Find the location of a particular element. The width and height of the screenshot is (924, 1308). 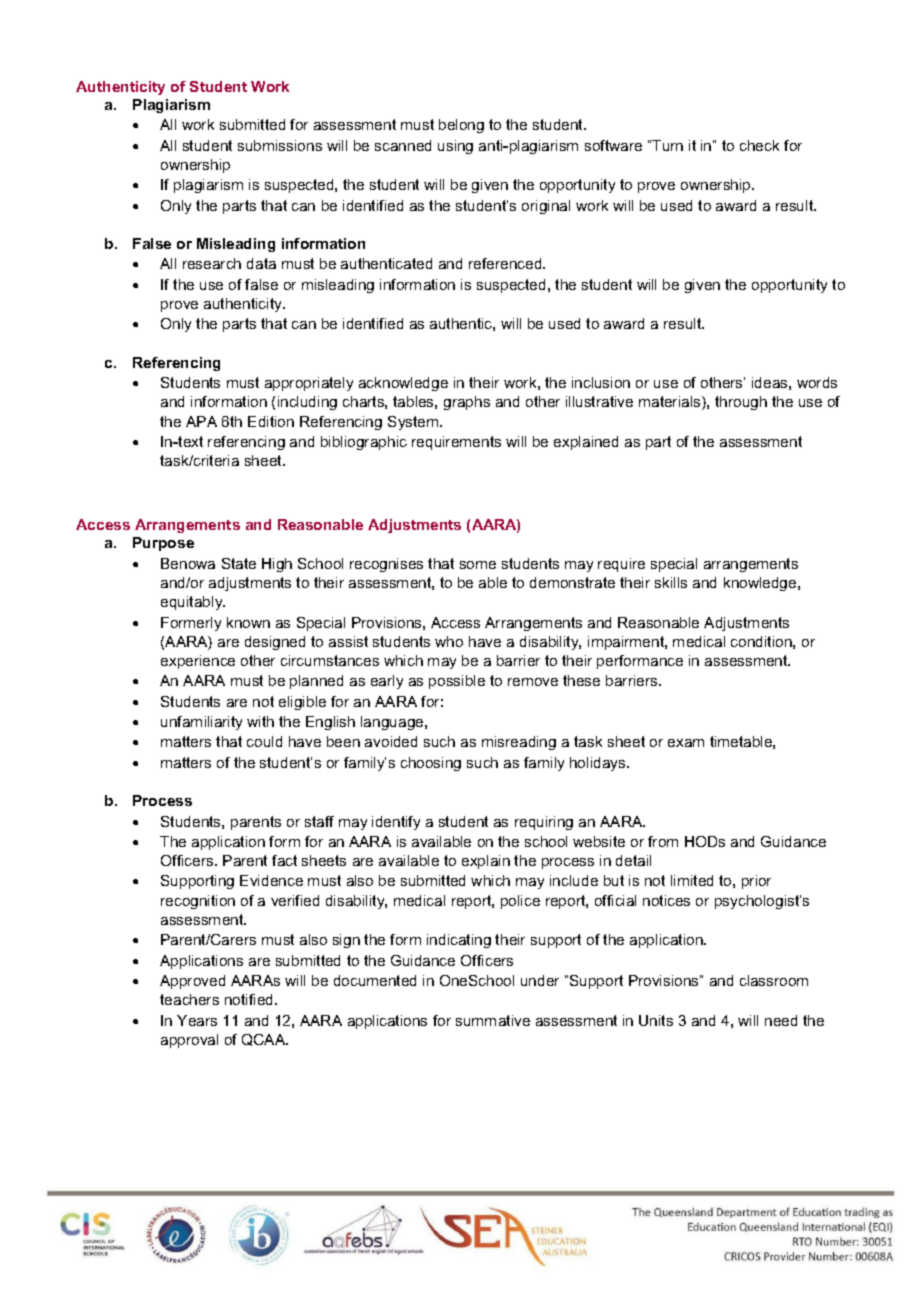

using is located at coordinates (455, 147).
